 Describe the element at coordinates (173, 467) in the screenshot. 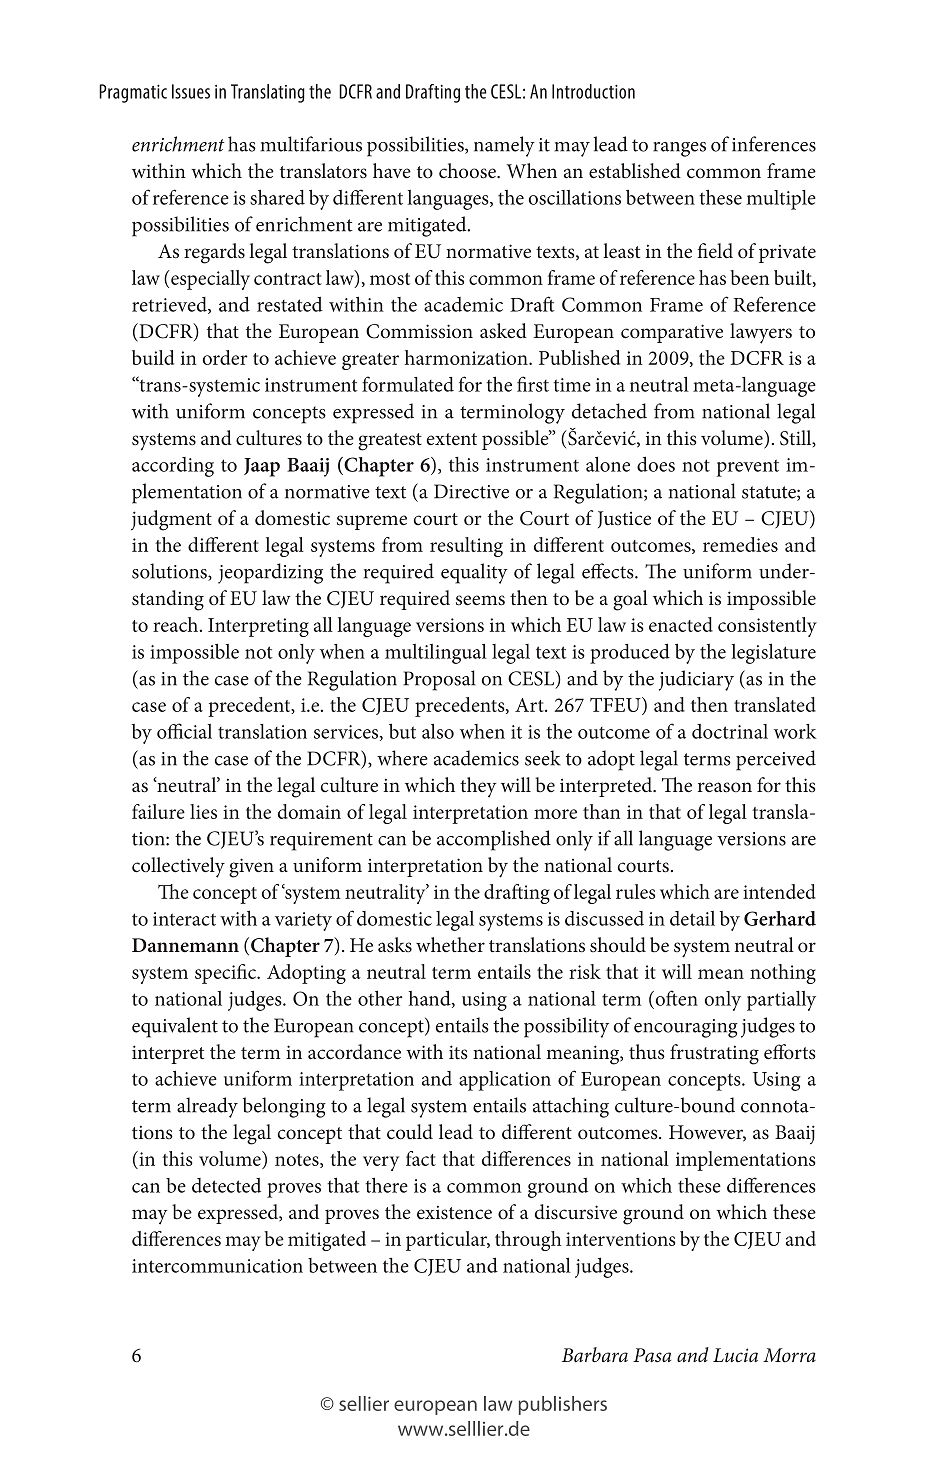

I see `according` at that location.
